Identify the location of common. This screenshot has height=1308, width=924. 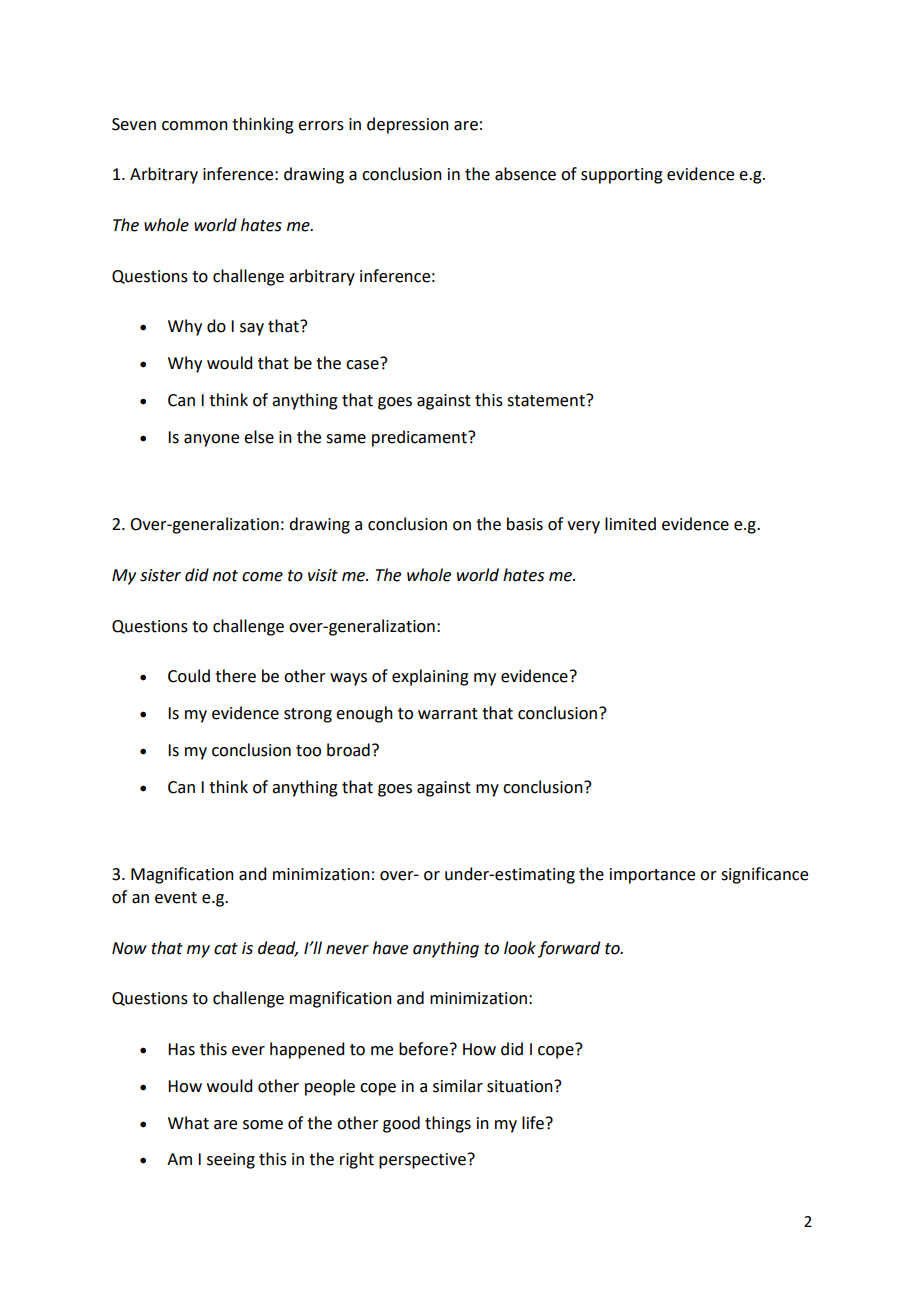
(195, 126).
